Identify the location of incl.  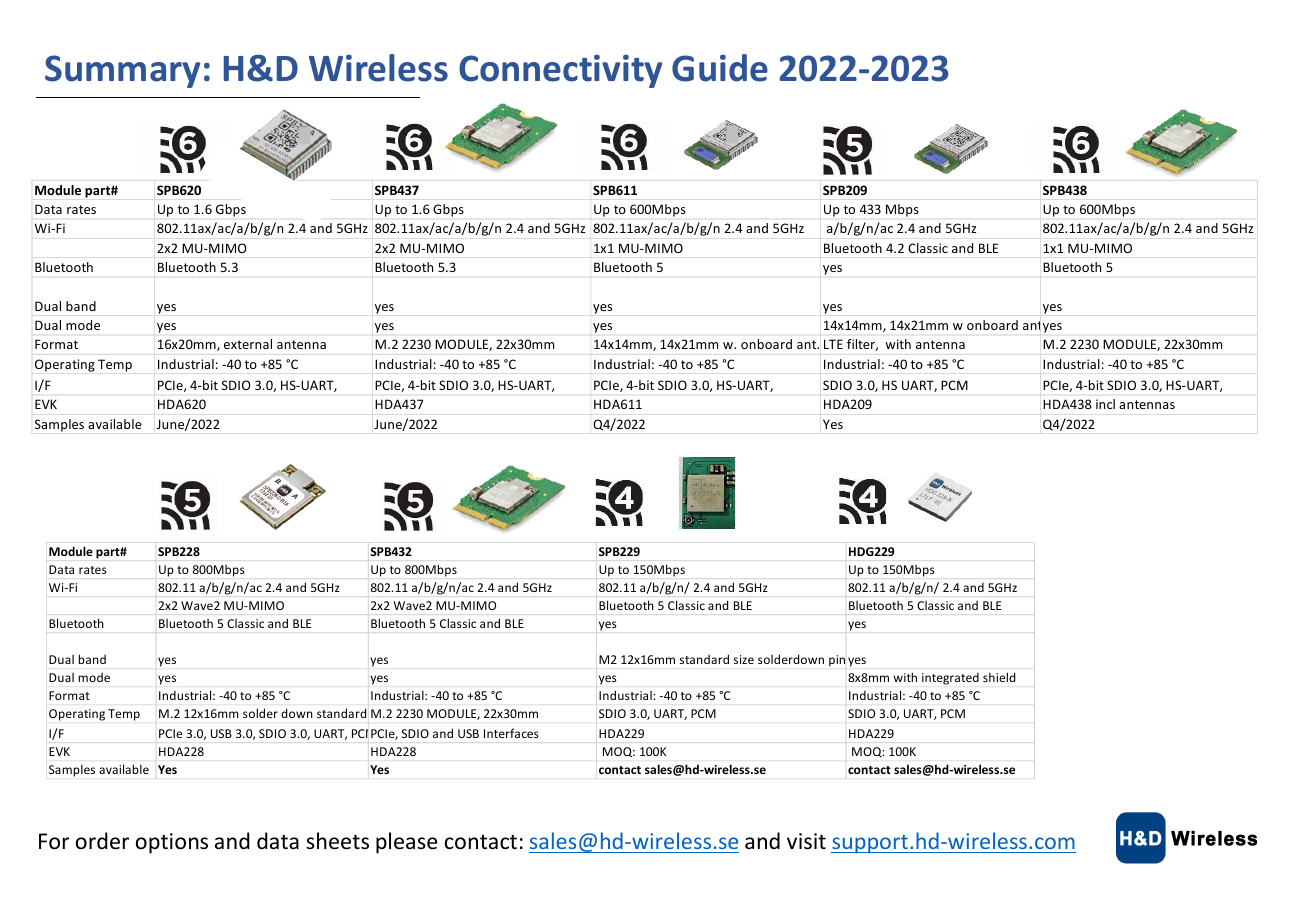
(1105, 404).
